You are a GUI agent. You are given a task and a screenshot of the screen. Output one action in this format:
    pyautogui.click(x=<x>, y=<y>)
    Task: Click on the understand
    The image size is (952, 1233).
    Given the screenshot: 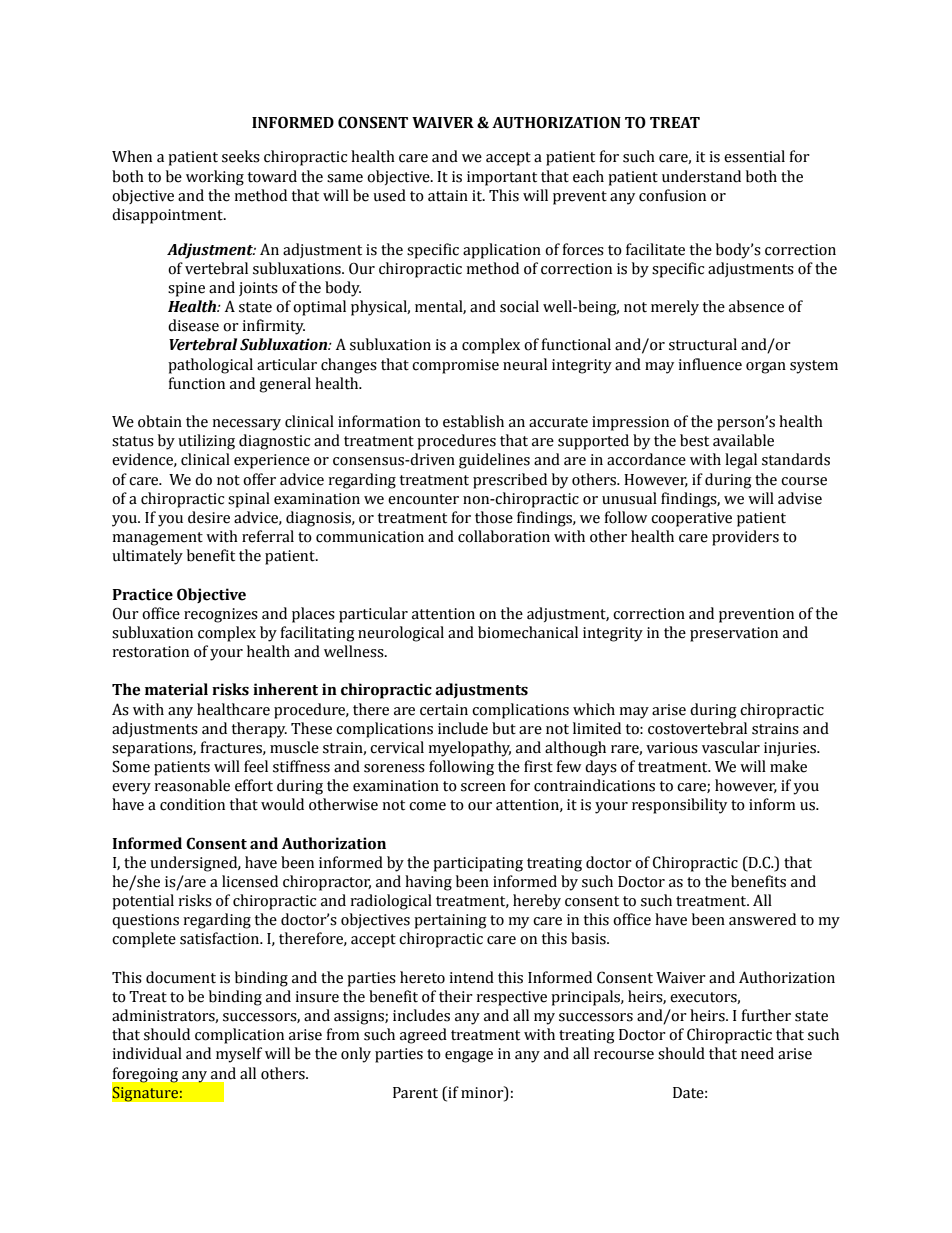 What is the action you would take?
    pyautogui.click(x=701, y=176)
